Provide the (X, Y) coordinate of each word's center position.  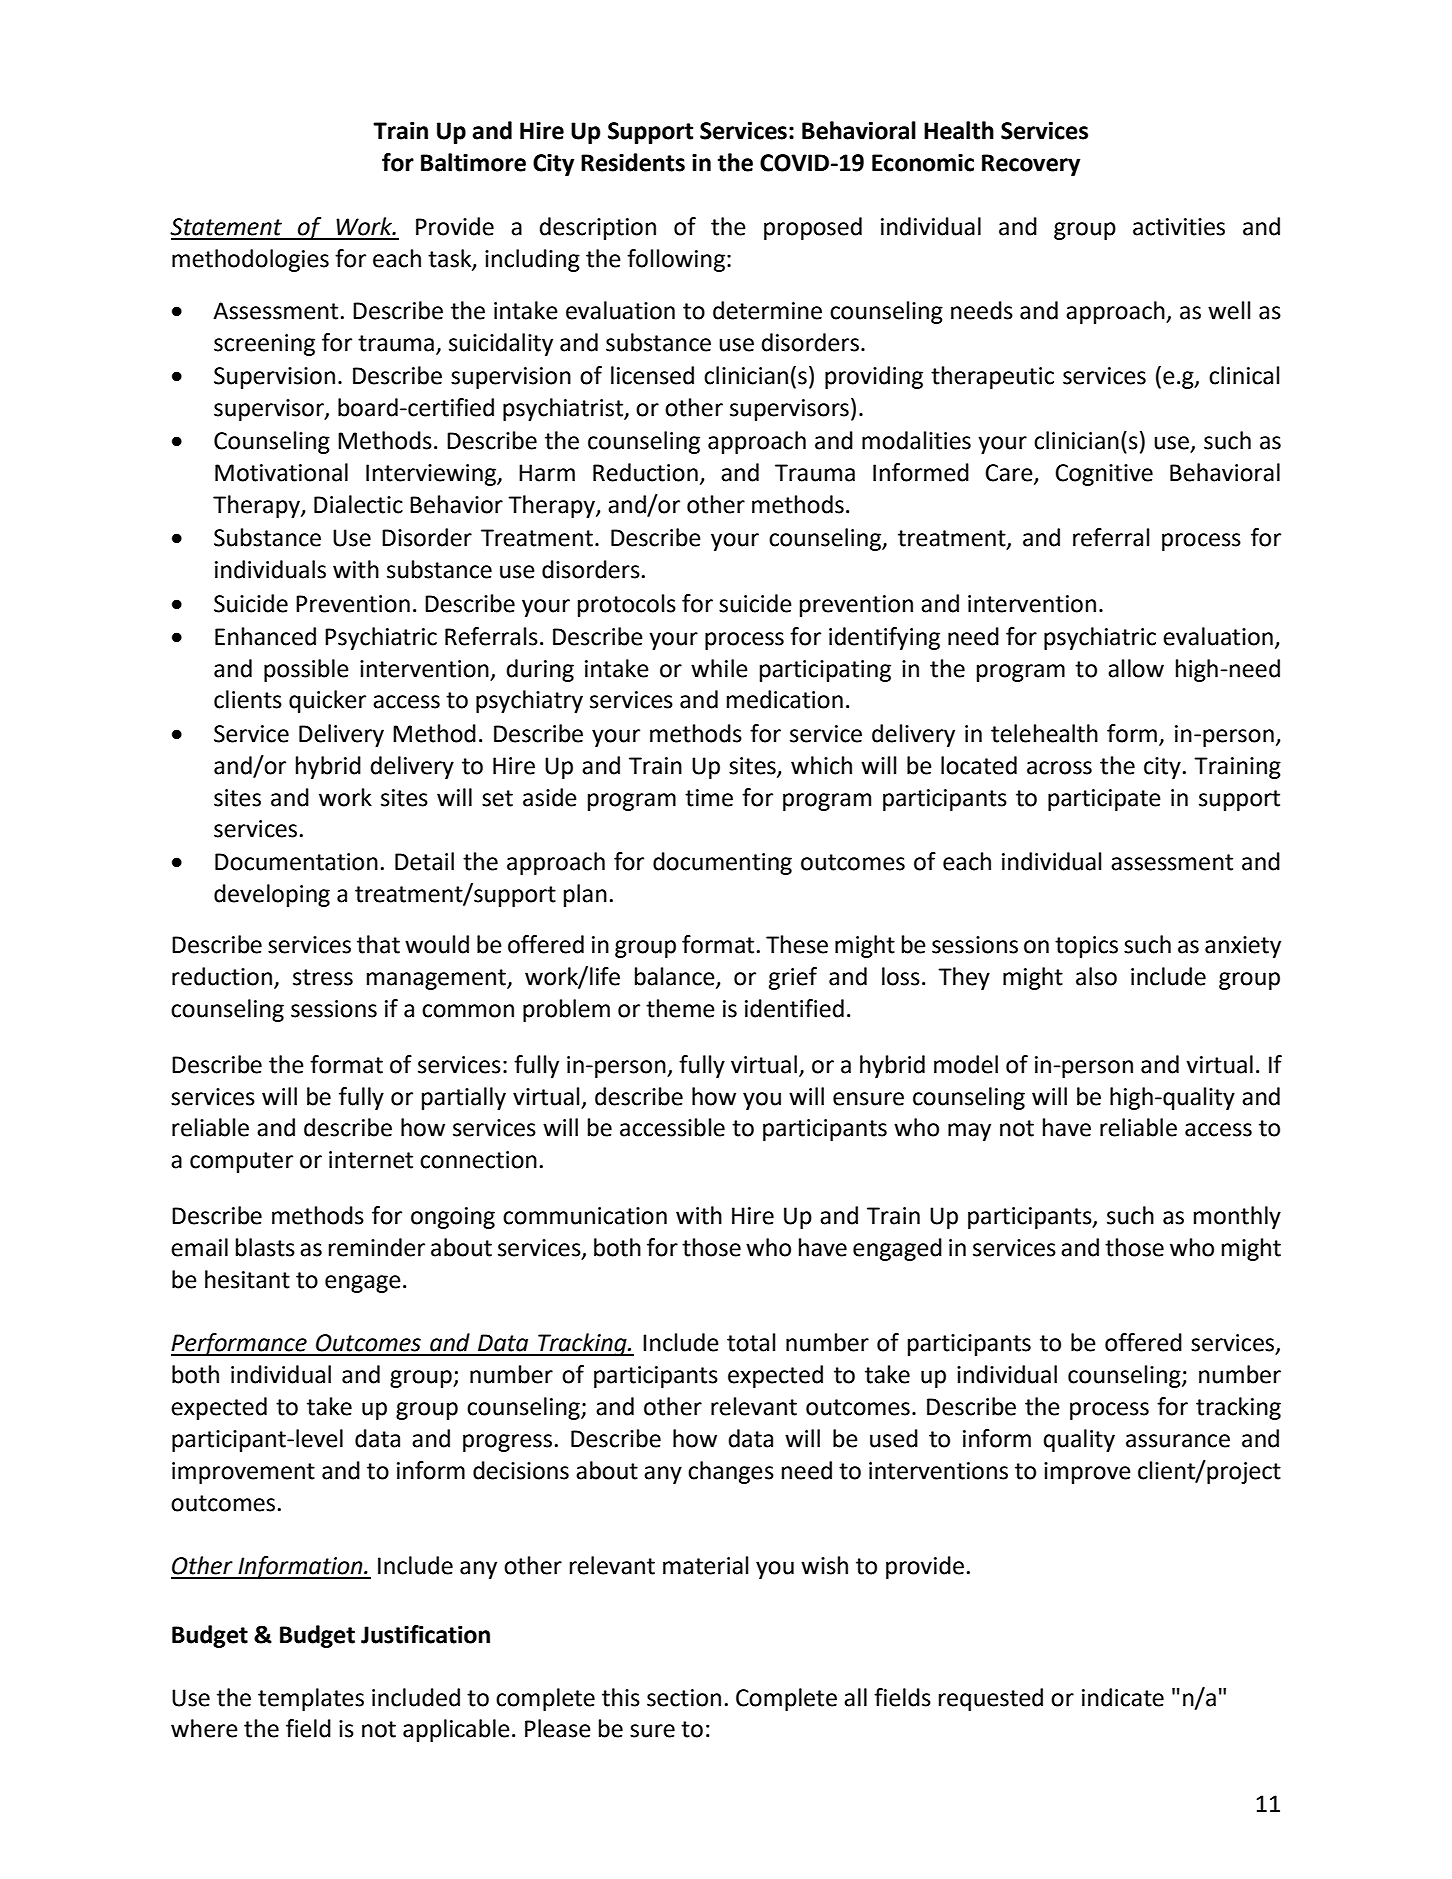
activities (1179, 227)
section (684, 1698)
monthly (1237, 1217)
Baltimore (473, 162)
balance (676, 977)
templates (311, 1699)
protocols (627, 605)
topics (1086, 947)
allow (1136, 668)
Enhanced (265, 636)
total (751, 1342)
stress (323, 977)
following (676, 260)
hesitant (247, 1279)
